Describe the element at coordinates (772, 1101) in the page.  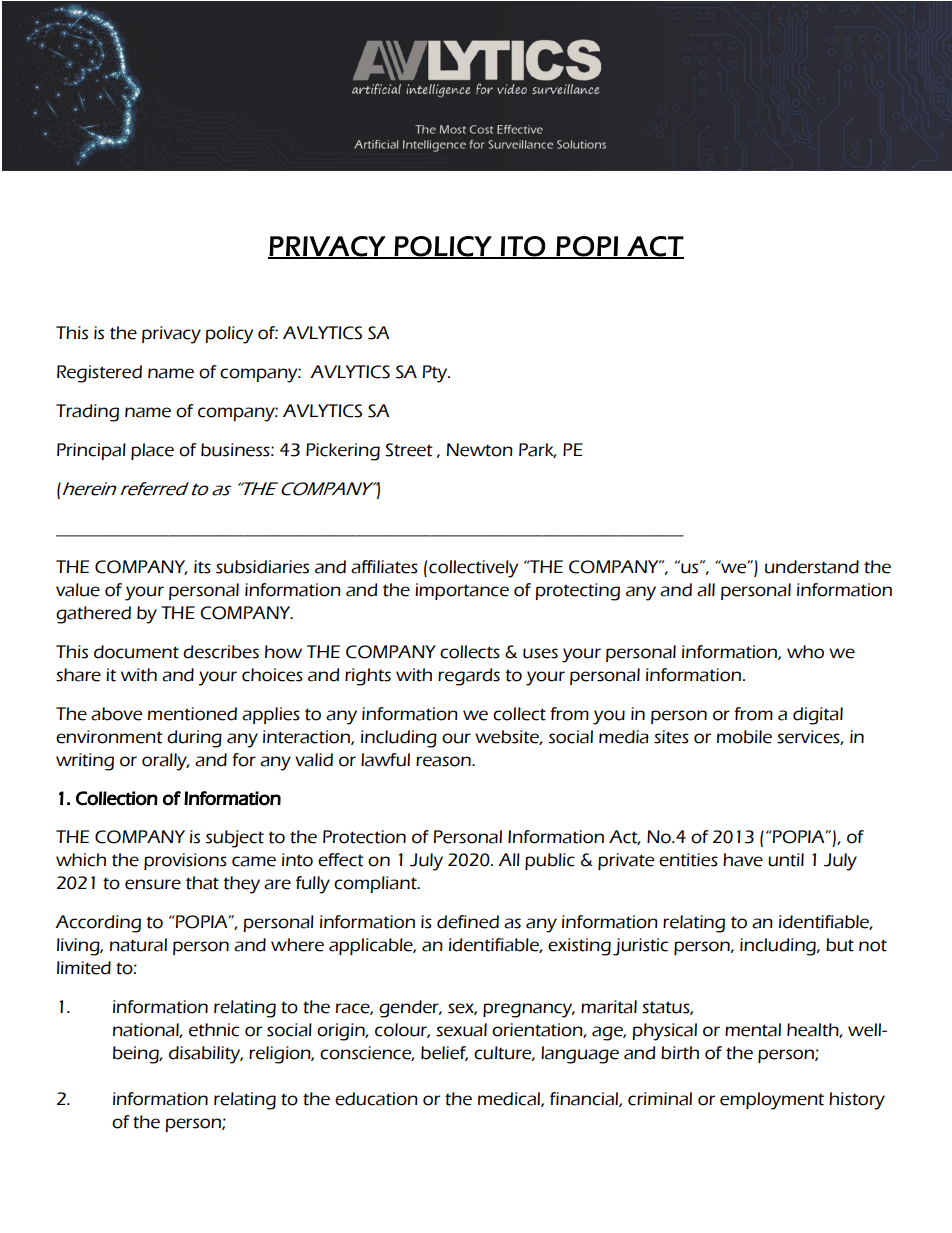
I see `employment` at that location.
